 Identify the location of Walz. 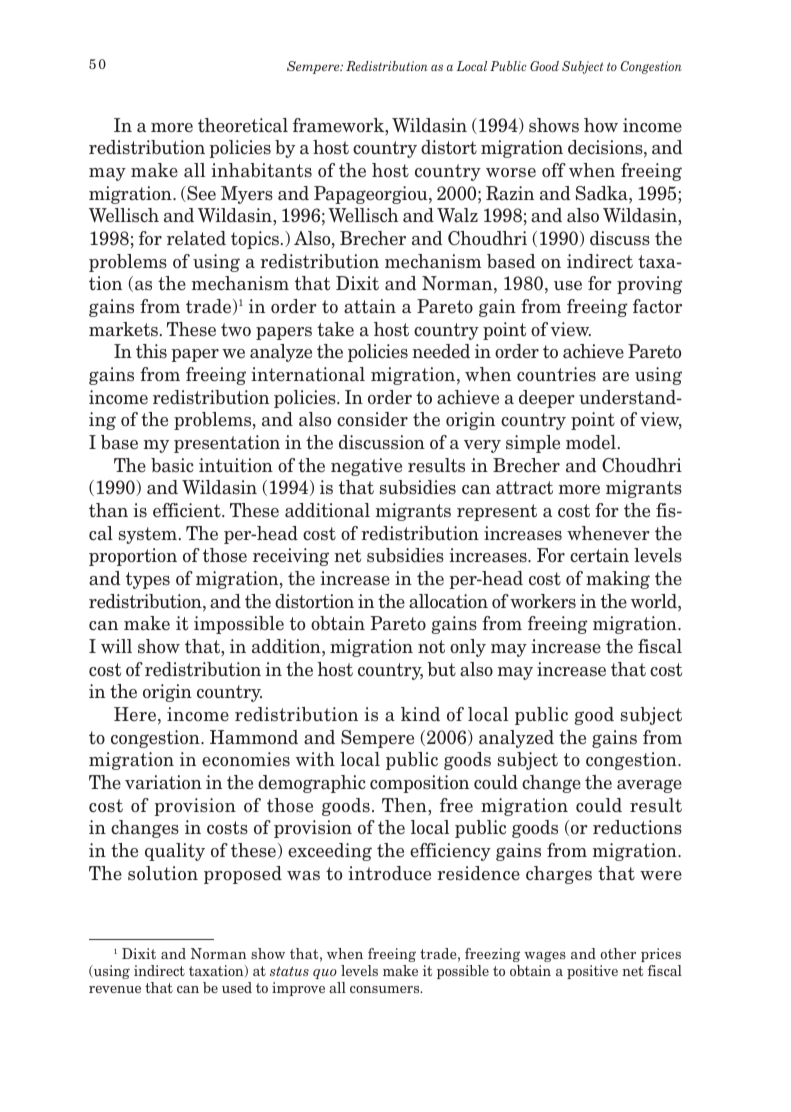
(457, 215).
